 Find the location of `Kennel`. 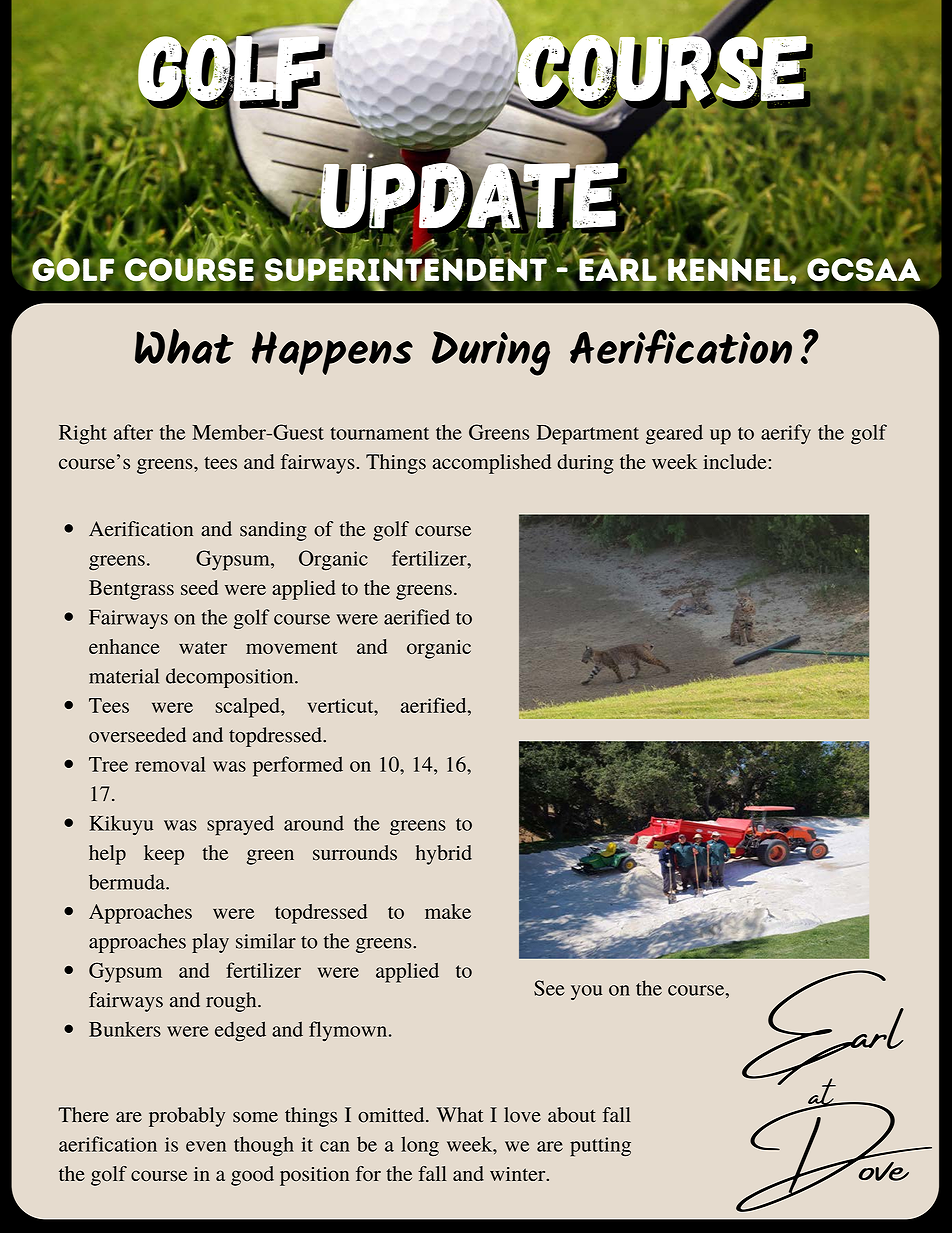

Kennel is located at coordinates (729, 269).
